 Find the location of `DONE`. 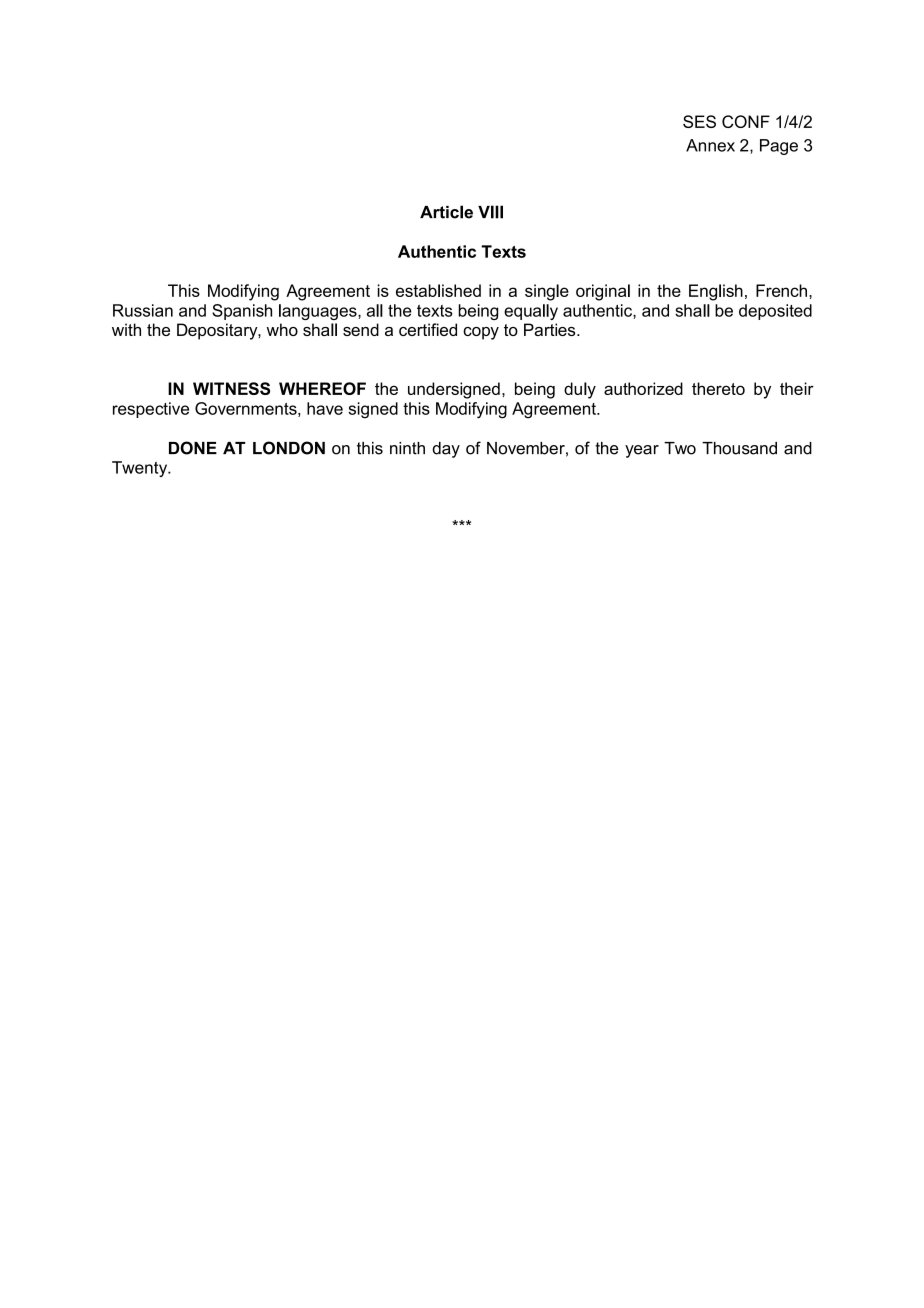

DONE is located at coordinates (193, 448).
